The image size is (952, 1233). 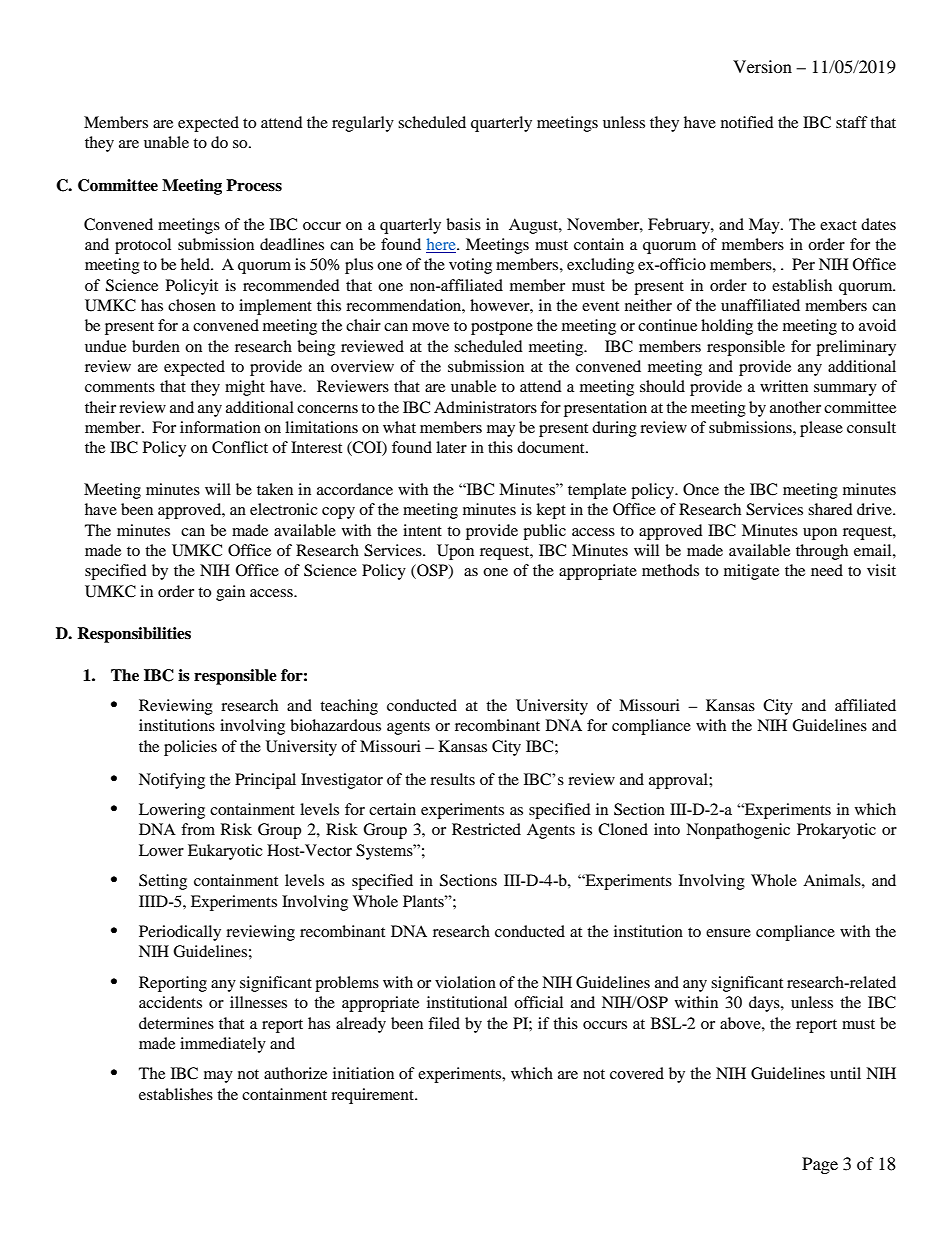 What do you see at coordinates (254, 185) in the screenshot?
I see `Process` at bounding box center [254, 185].
